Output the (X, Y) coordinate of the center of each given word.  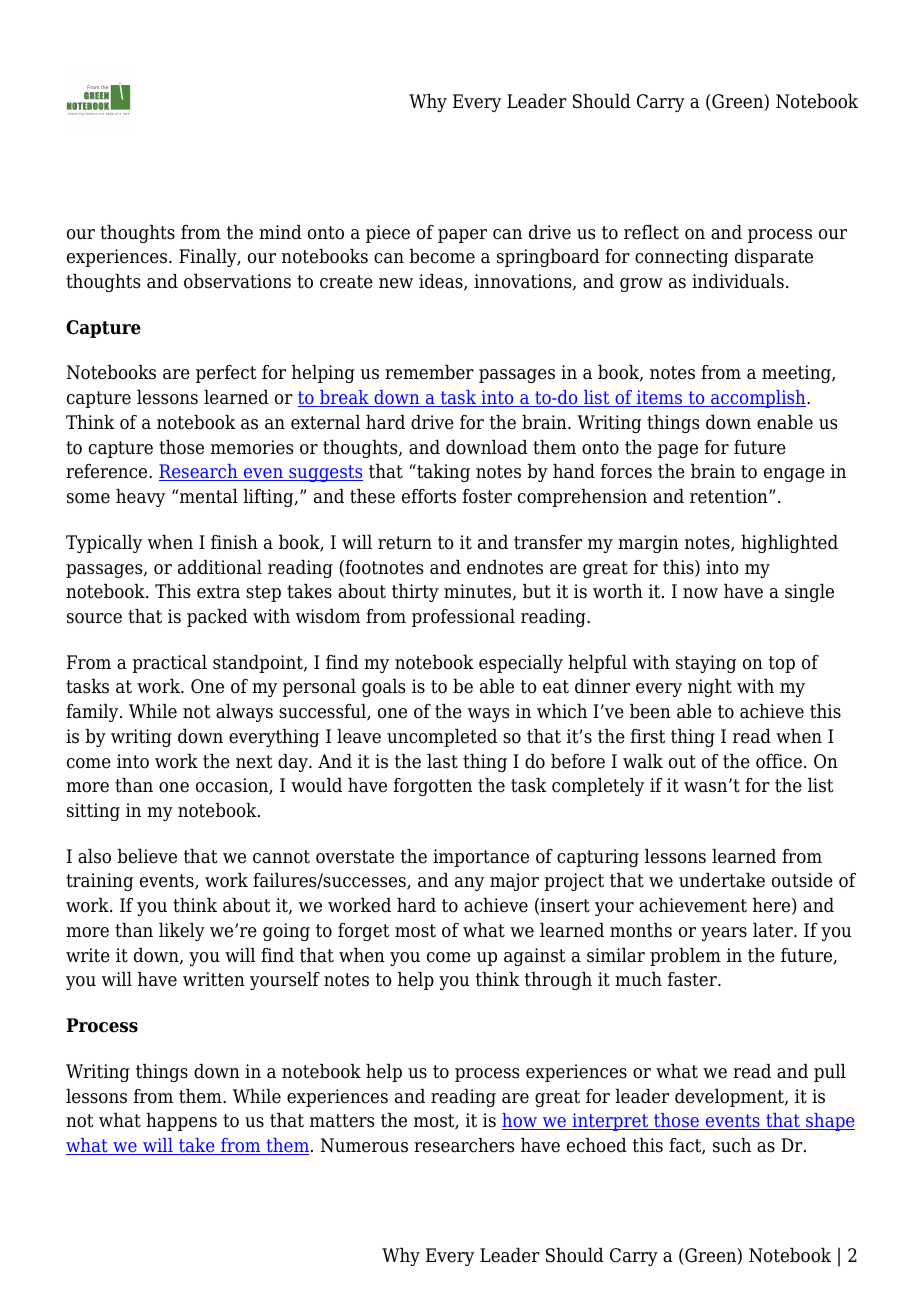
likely (182, 932)
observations (237, 281)
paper (462, 236)
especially (521, 664)
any (469, 884)
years (724, 934)
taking (442, 473)
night (710, 688)
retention (730, 496)
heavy (140, 498)
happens (181, 1122)
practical (169, 664)
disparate (774, 258)
